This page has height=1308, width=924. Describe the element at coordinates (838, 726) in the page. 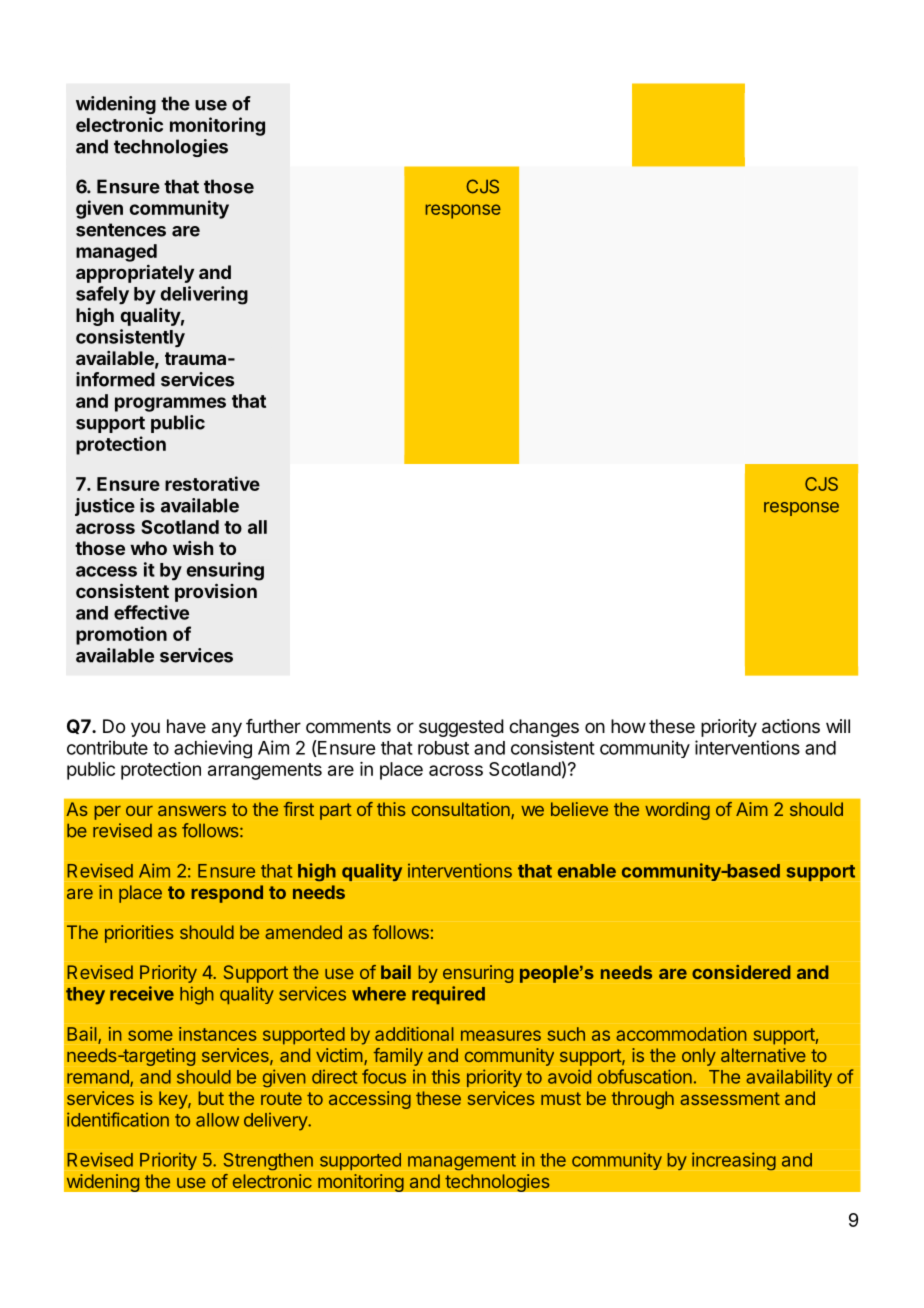

I see `will` at that location.
